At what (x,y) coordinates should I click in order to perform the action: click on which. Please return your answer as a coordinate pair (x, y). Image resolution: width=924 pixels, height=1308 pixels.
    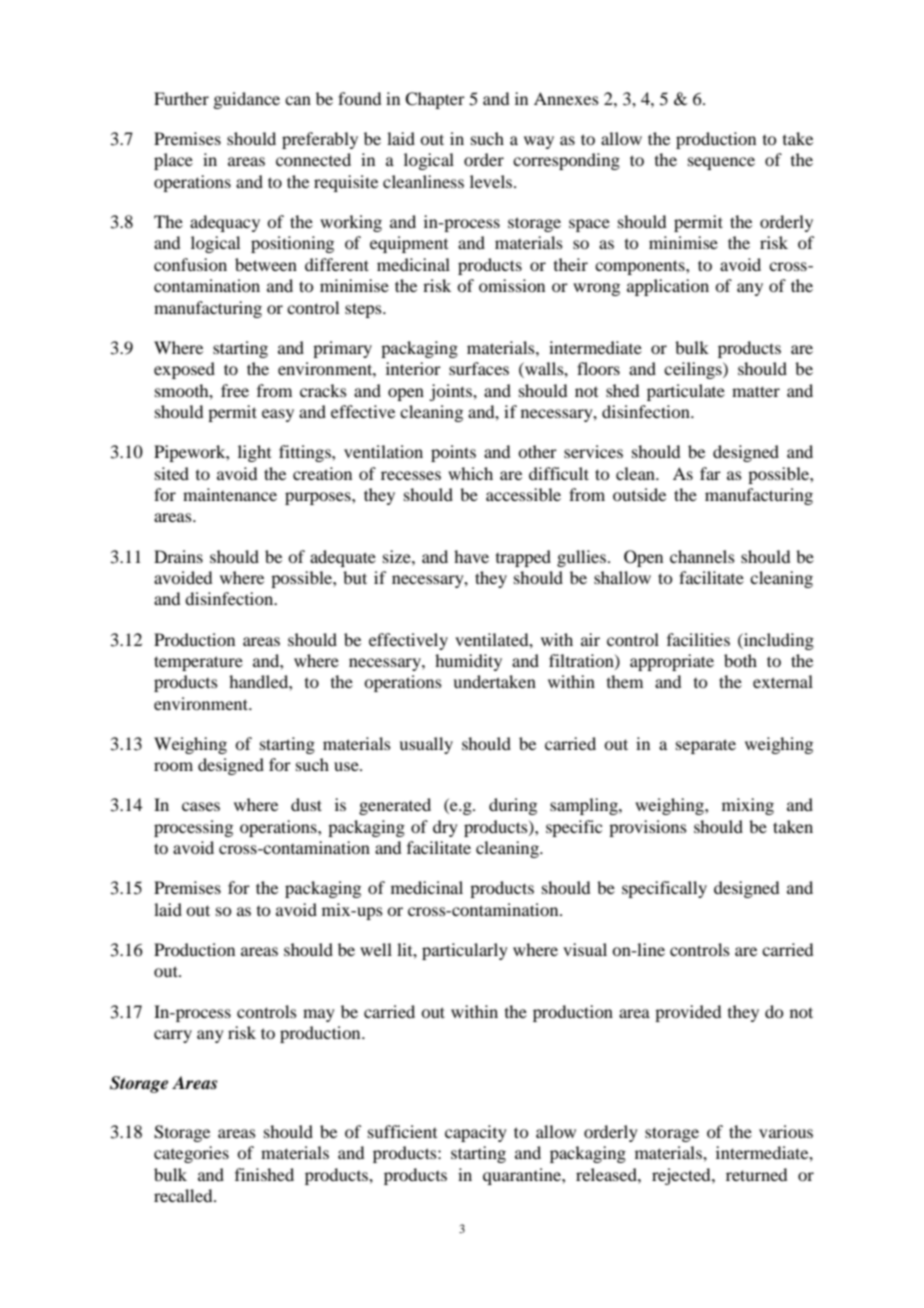
    Looking at the image, I should click on (470, 473).
